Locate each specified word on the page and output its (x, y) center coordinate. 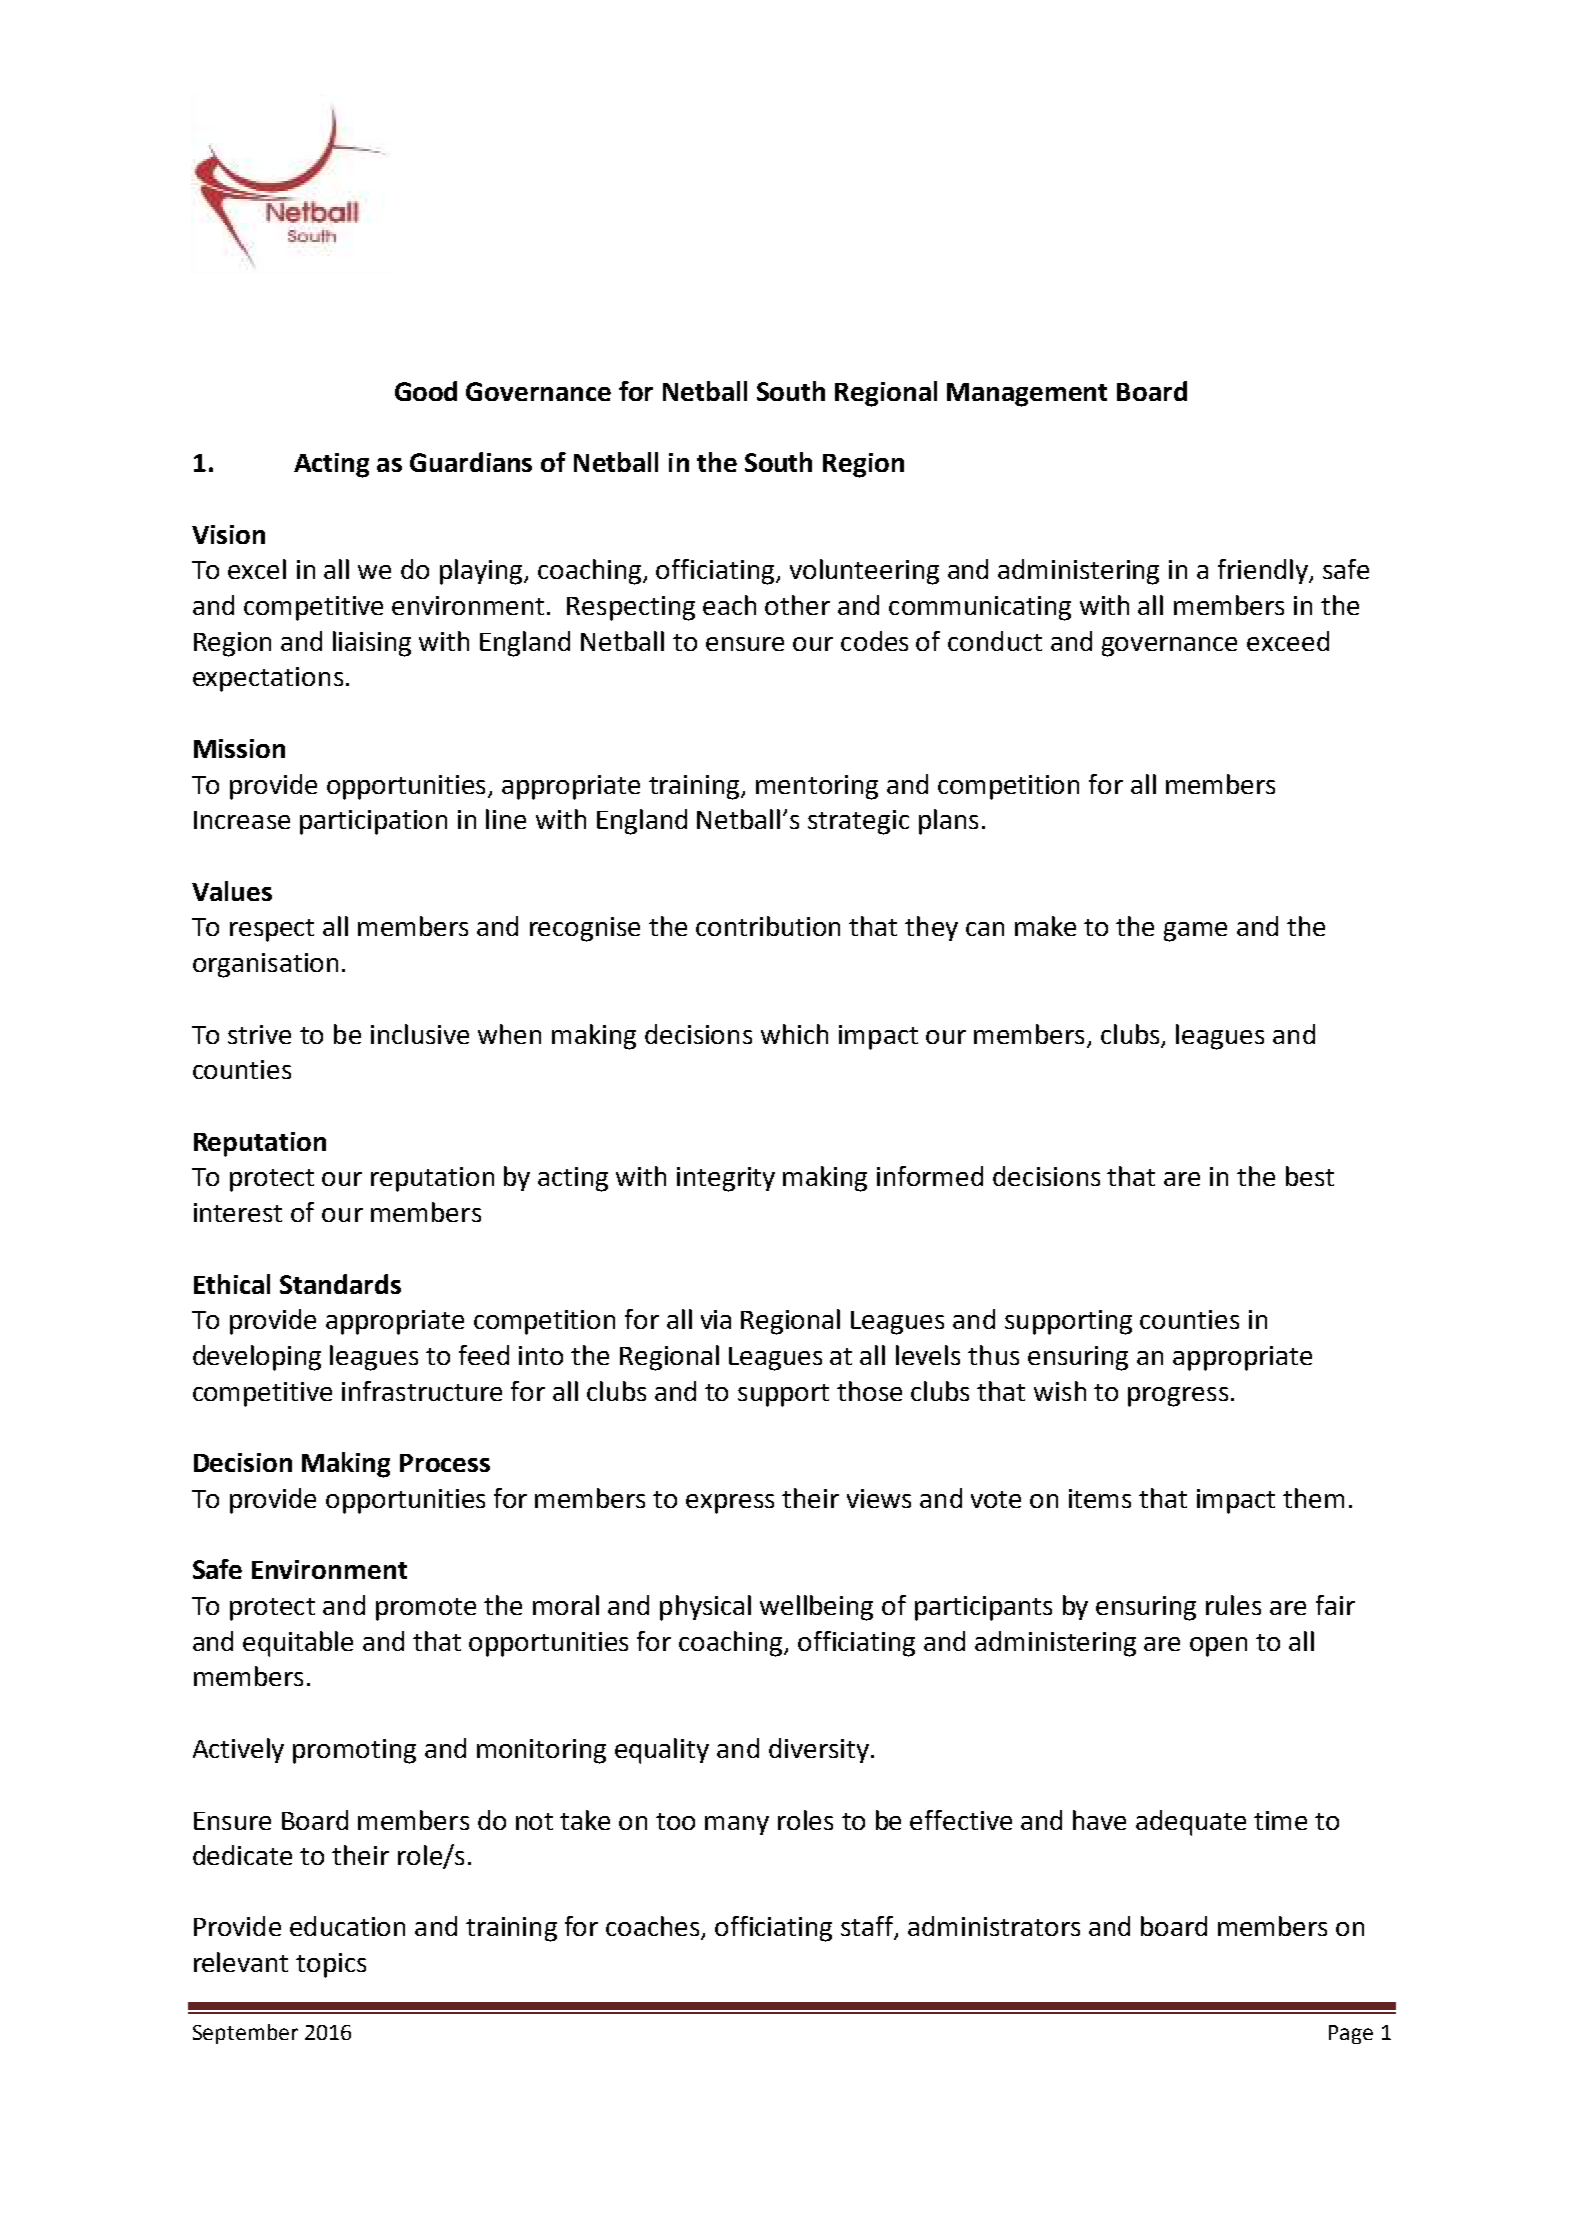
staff (868, 1927)
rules (1233, 1605)
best (1310, 1176)
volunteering (864, 572)
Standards (340, 1284)
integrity (726, 1179)
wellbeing (816, 1608)
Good (426, 391)
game (1195, 932)
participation (373, 822)
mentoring (817, 787)
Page (1351, 2034)
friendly (1264, 571)
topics (331, 1965)
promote (426, 1609)
